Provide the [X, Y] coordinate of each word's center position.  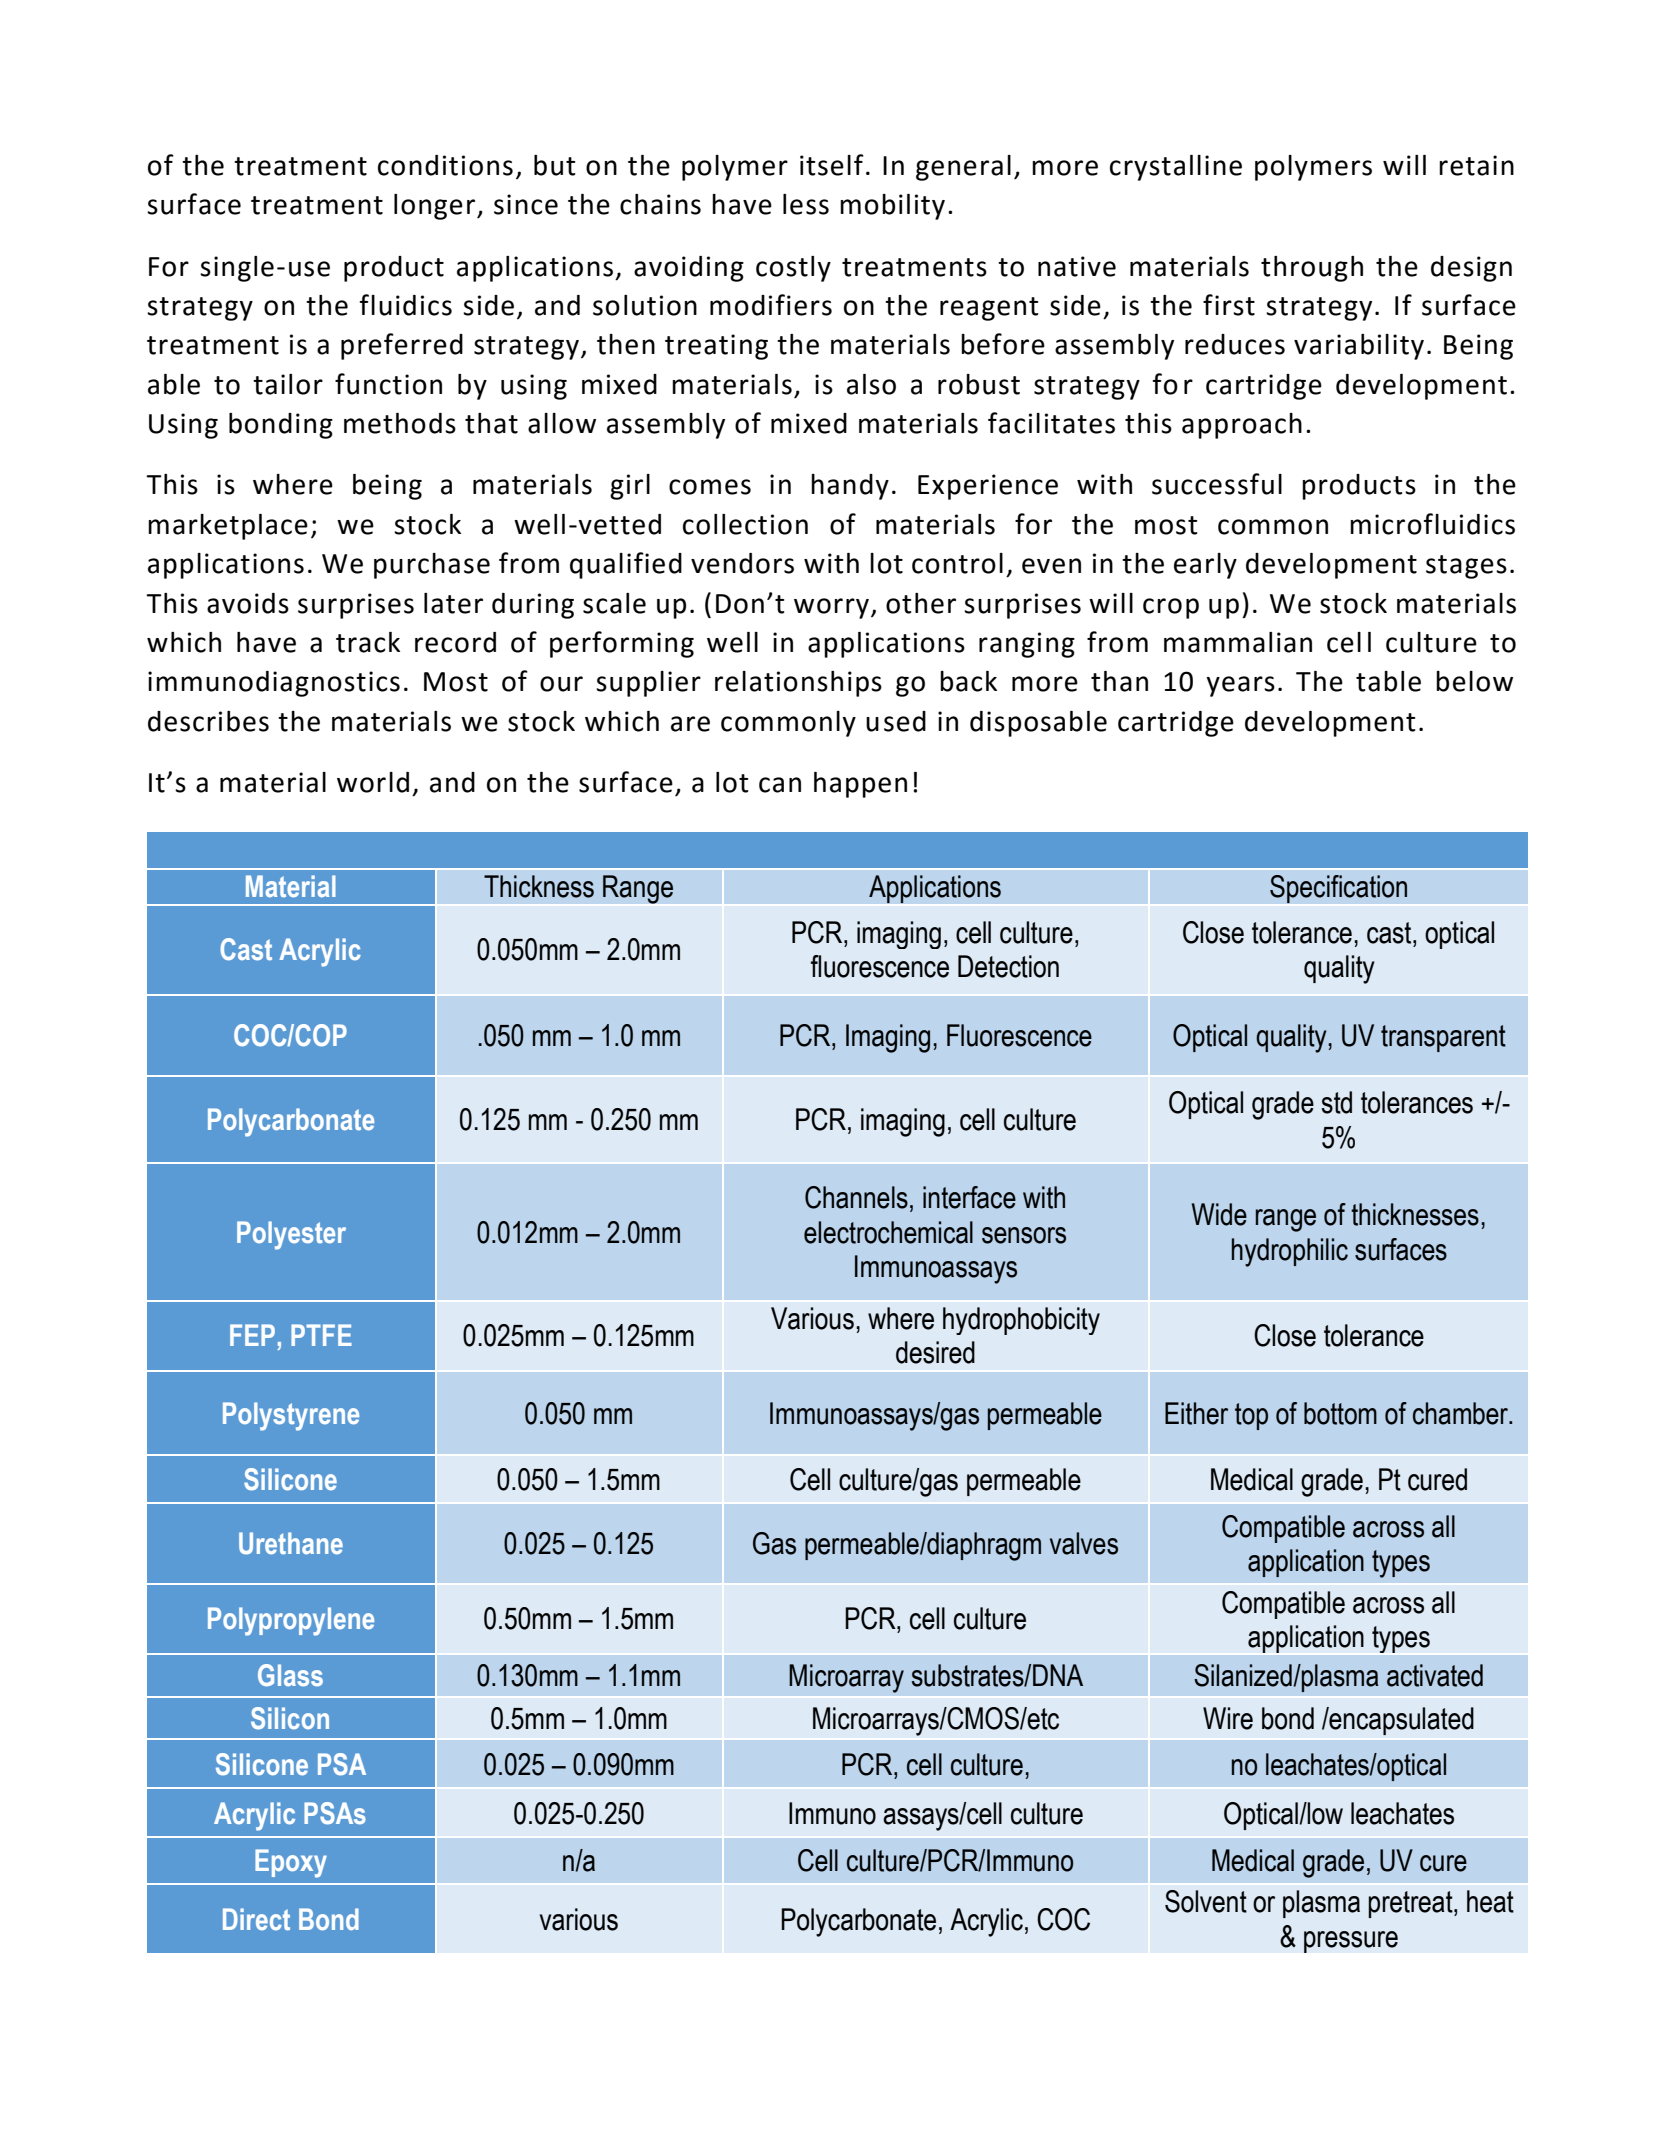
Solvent [1206, 1901]
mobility [892, 207]
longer [436, 207]
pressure [1351, 1942]
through [1312, 269]
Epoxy [291, 1863]
